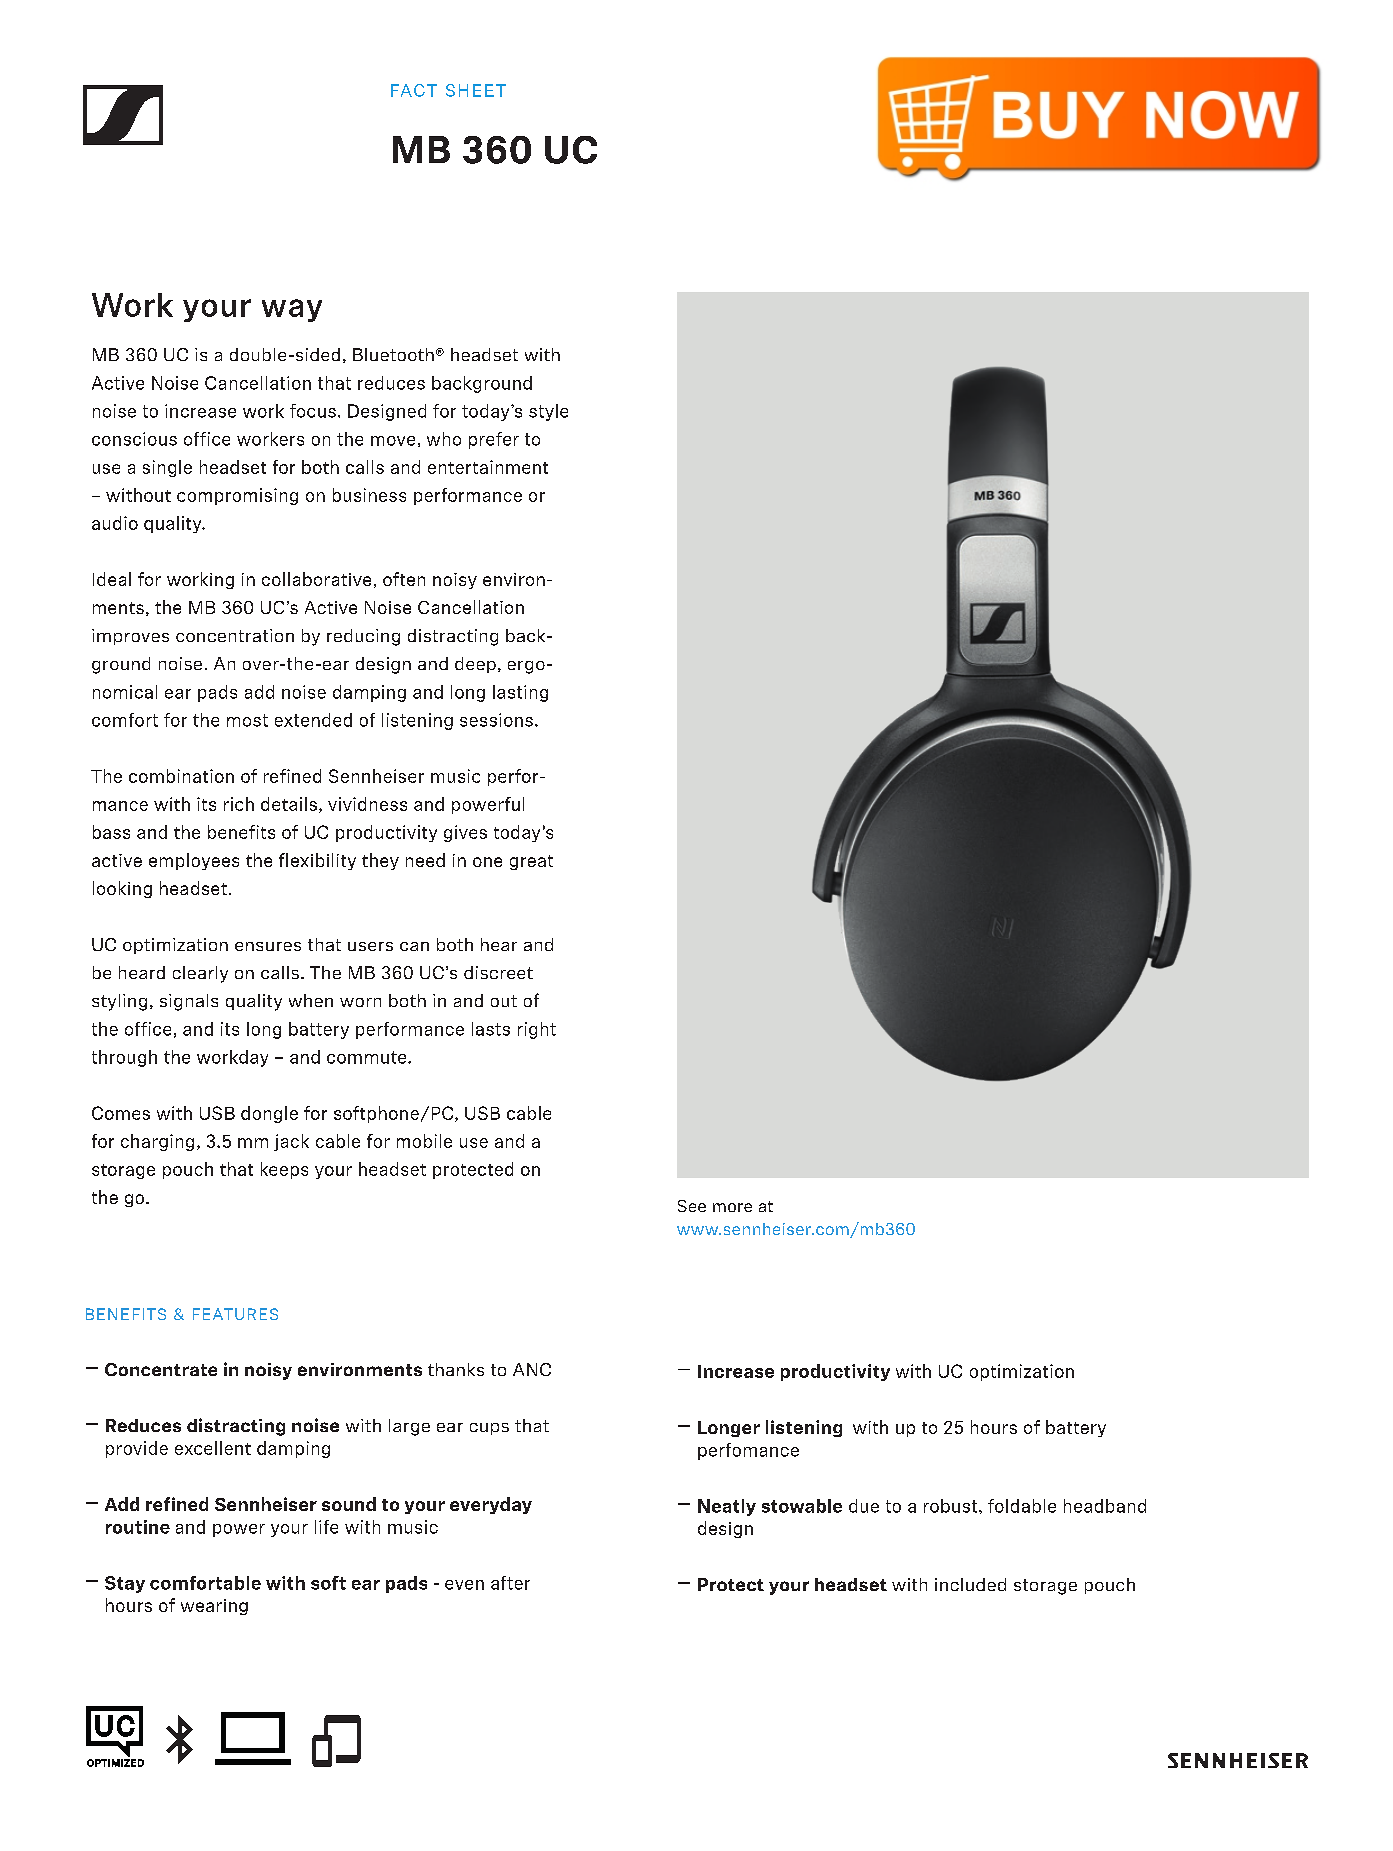 The height and width of the image is (1851, 1393). What do you see at coordinates (194, 861) in the image?
I see `employees` at bounding box center [194, 861].
